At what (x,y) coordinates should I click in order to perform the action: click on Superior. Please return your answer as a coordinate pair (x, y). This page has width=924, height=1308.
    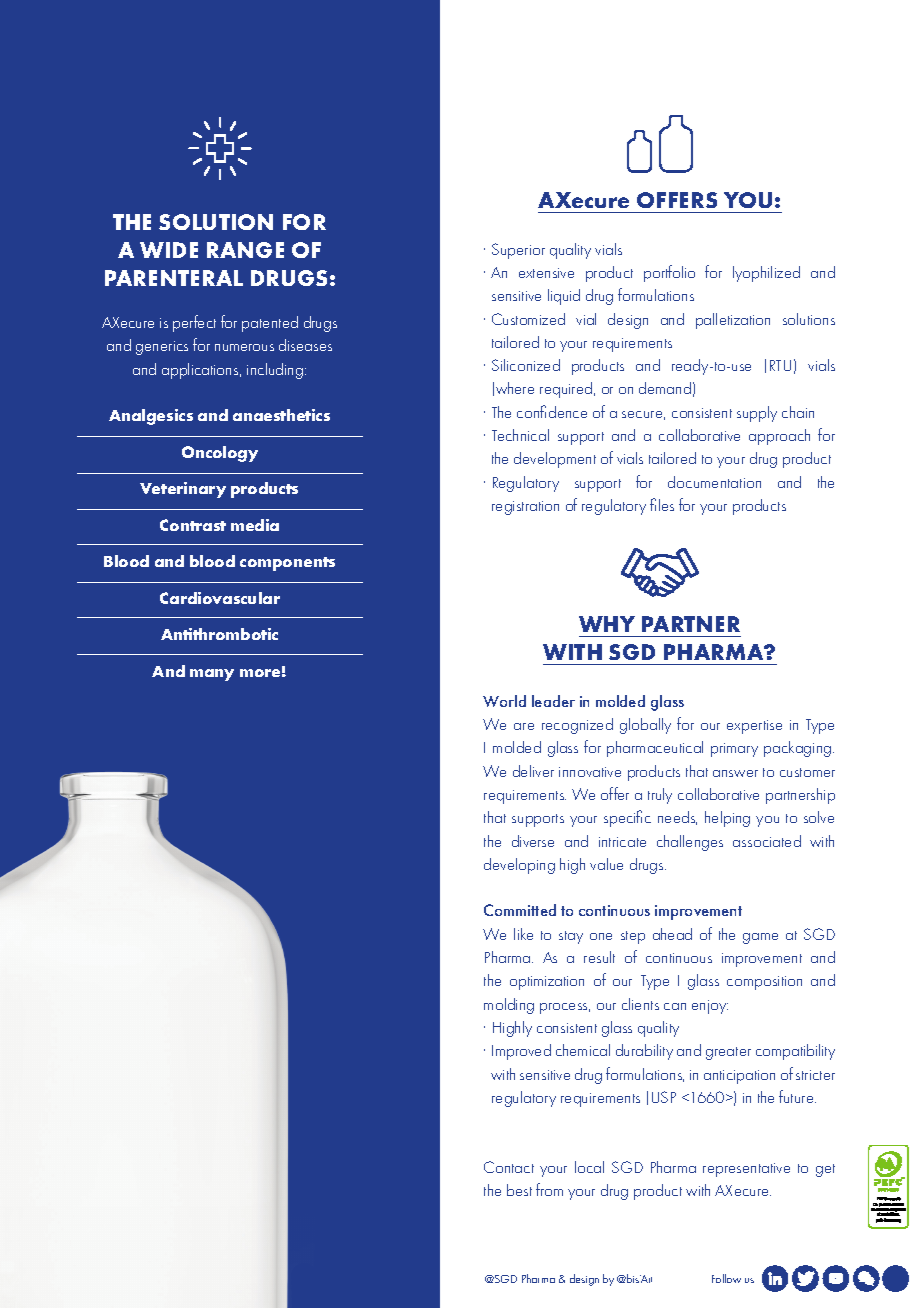
    Looking at the image, I should click on (518, 251).
